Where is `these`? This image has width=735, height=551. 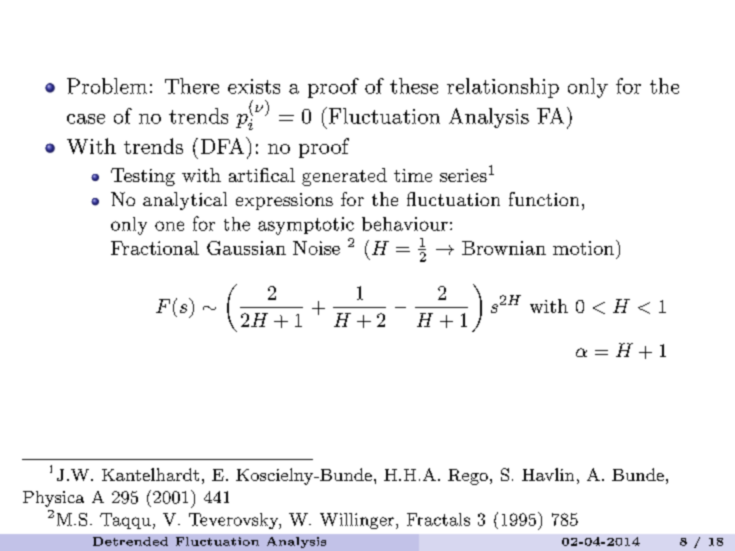 these is located at coordinates (414, 86).
